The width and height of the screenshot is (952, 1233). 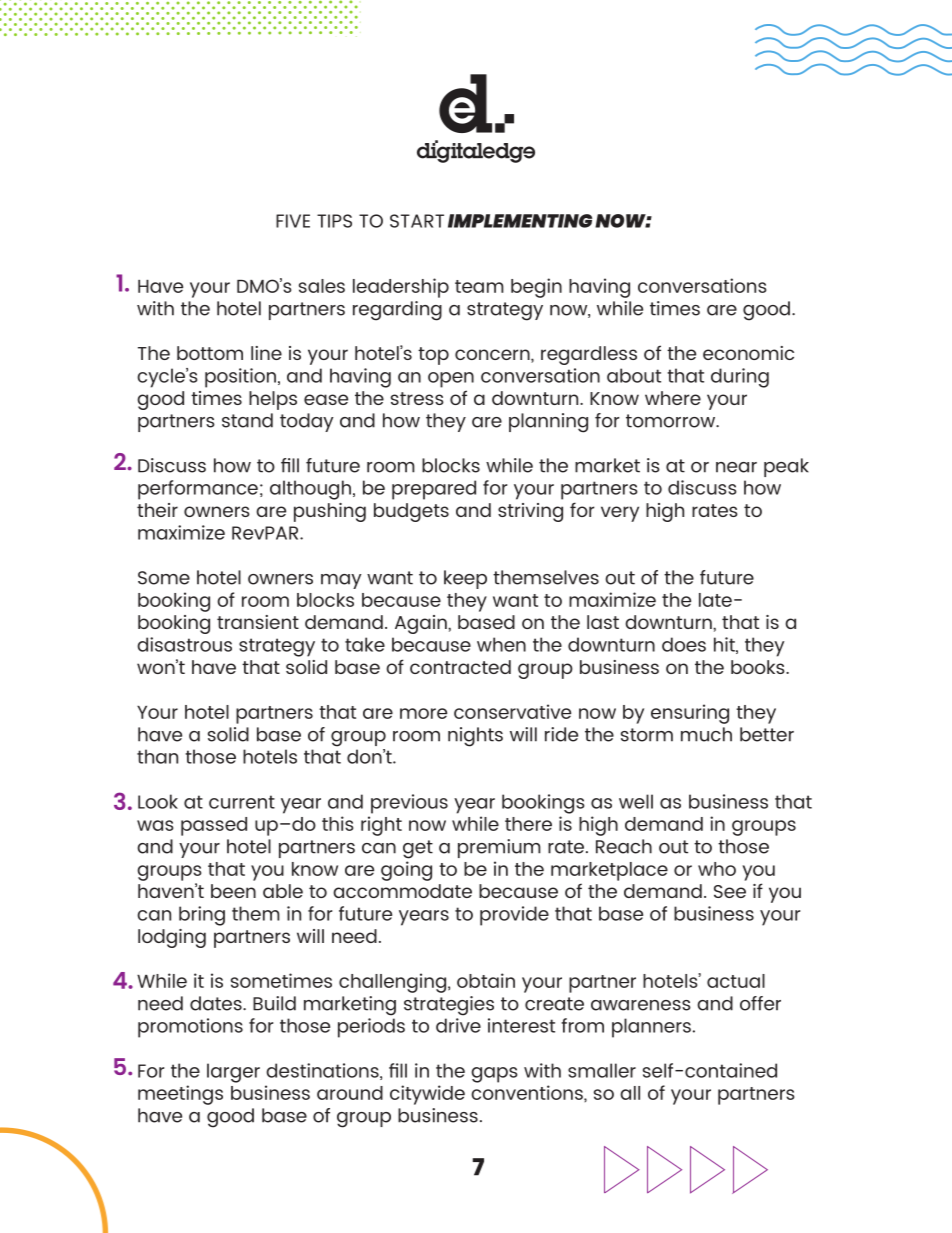 What do you see at coordinates (736, 467) in the screenshot?
I see `near` at bounding box center [736, 467].
